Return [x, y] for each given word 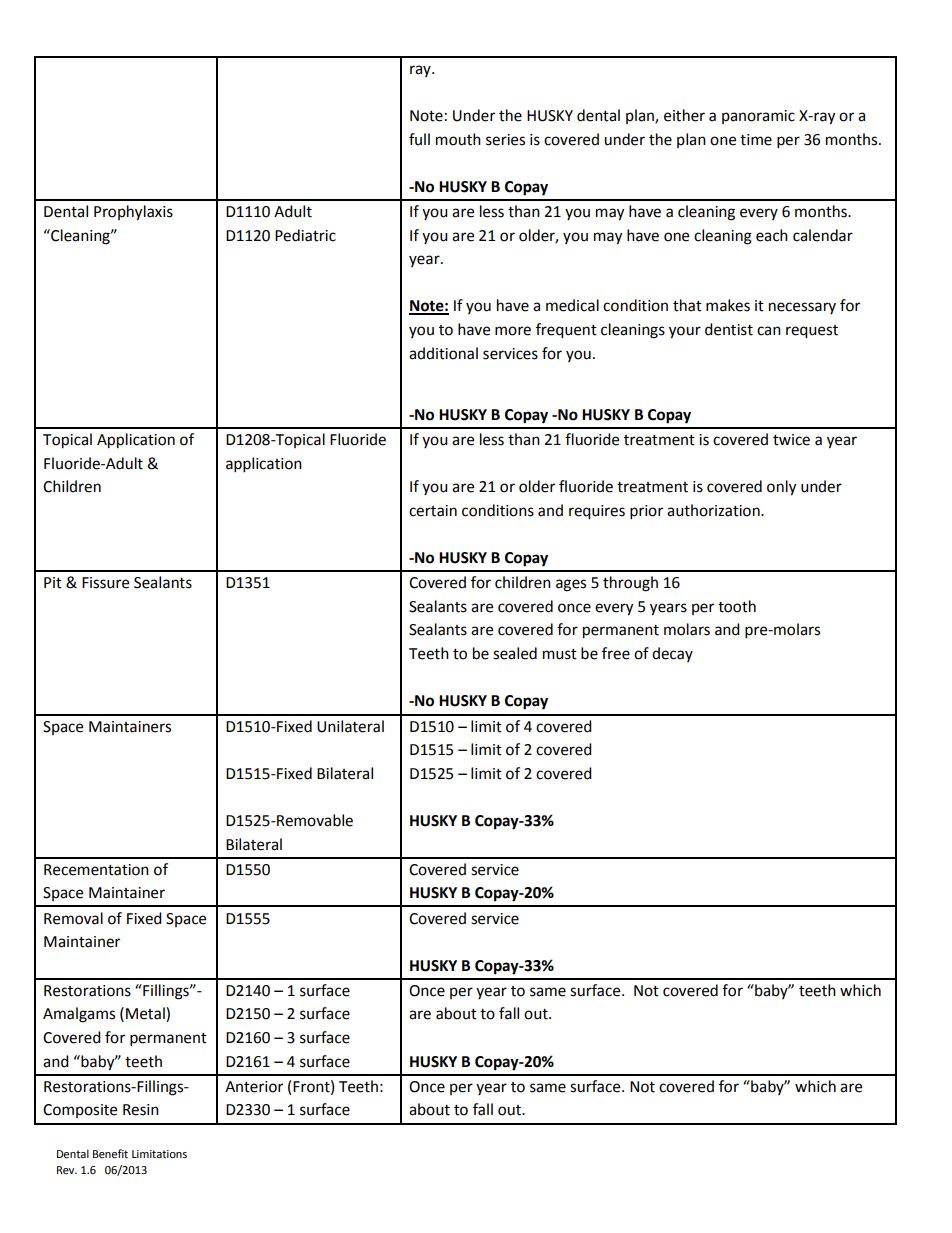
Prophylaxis [133, 213]
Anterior [254, 1087]
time [756, 140]
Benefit [110, 1154]
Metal [146, 1014]
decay [672, 654]
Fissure [105, 583]
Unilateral [350, 726]
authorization [714, 510]
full [419, 139]
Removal [73, 918]
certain [433, 511]
